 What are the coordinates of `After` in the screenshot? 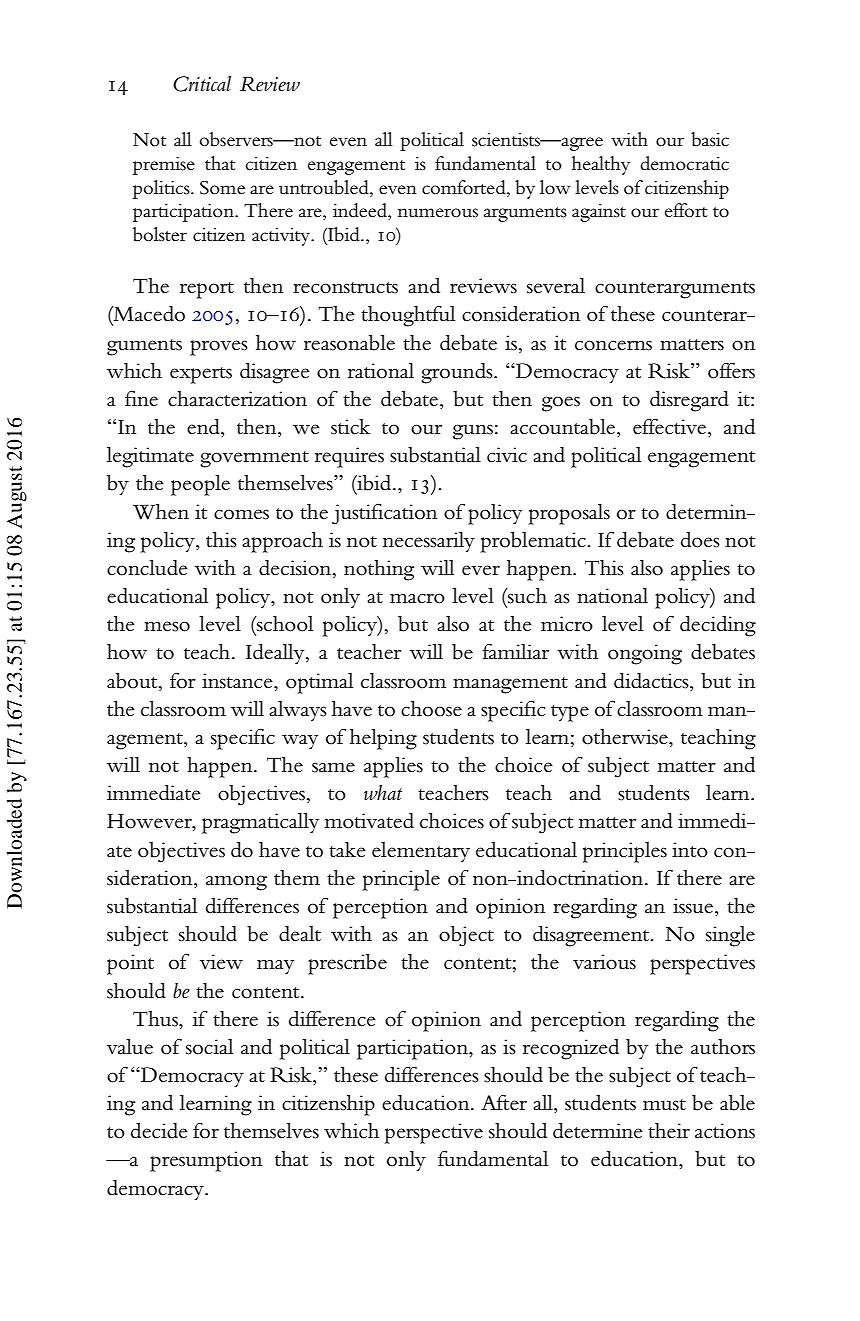 It's located at (504, 1102).
